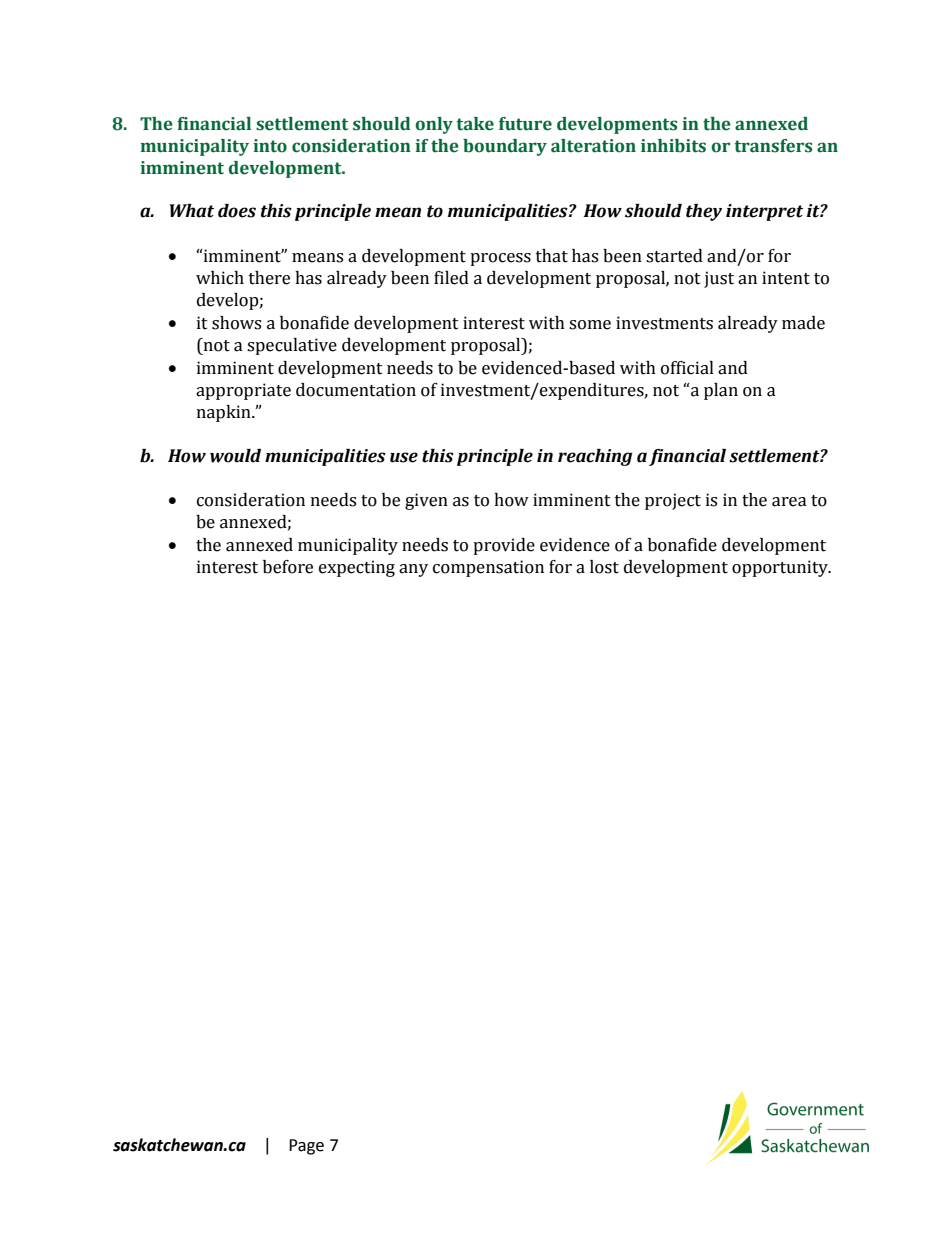 The image size is (952, 1233). Describe the element at coordinates (235, 456) in the page. I see `would` at that location.
